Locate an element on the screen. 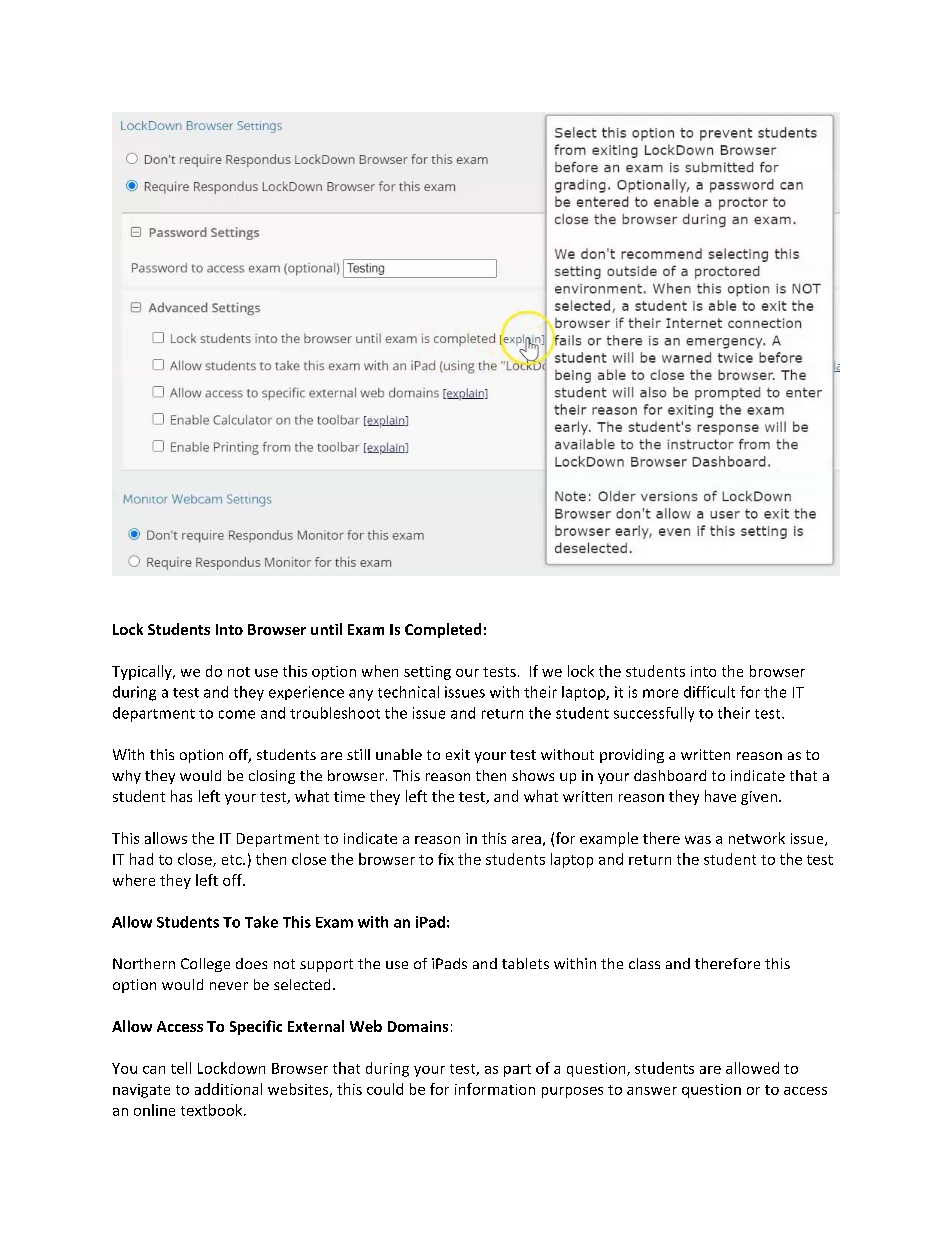 This screenshot has height=1233, width=952. etc is located at coordinates (233, 860).
